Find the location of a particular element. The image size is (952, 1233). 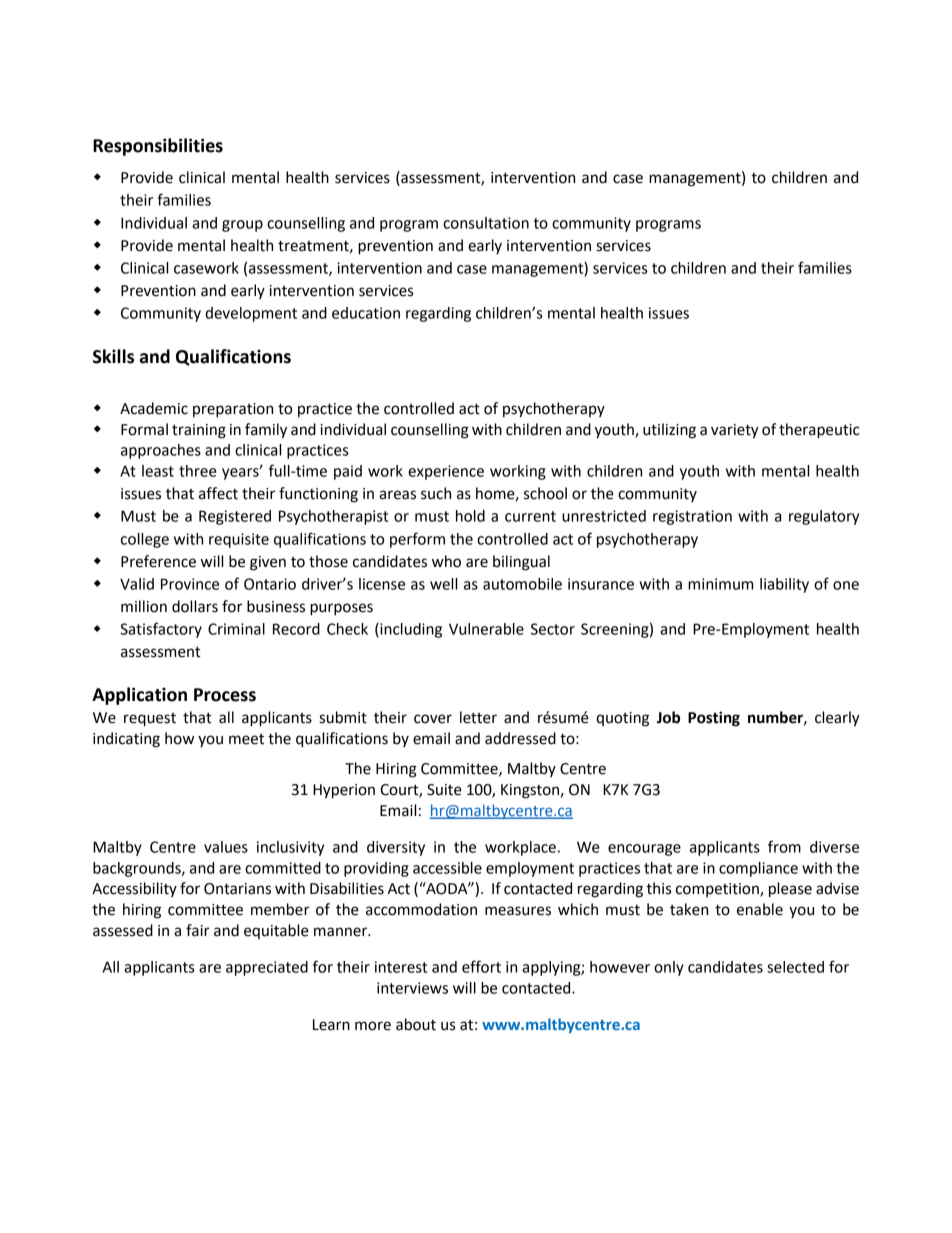

liability is located at coordinates (784, 585).
